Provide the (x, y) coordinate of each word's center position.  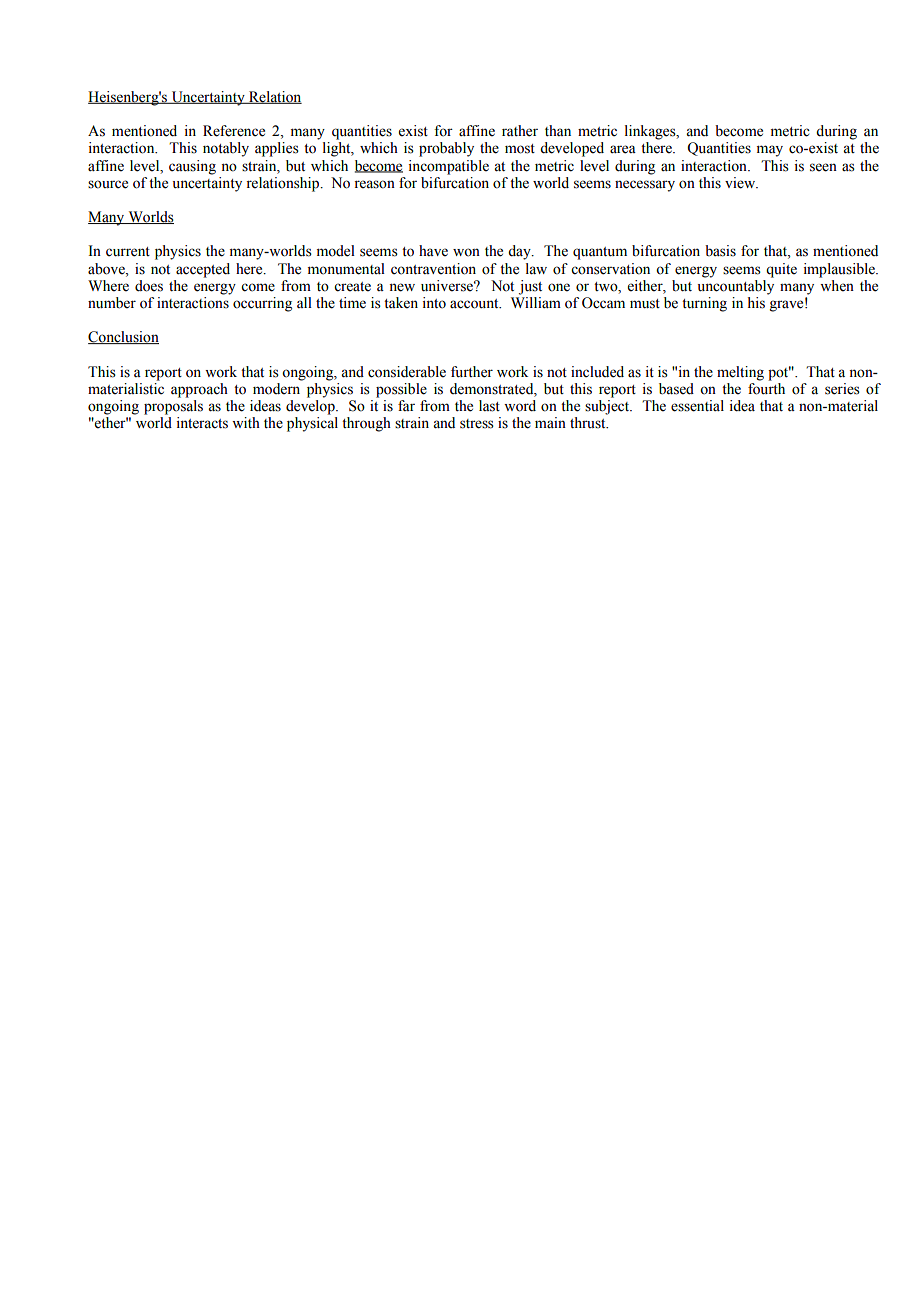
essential (697, 406)
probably (446, 149)
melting (740, 373)
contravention (433, 269)
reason (374, 184)
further (472, 372)
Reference (234, 131)
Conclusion (123, 337)
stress (477, 424)
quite (781, 270)
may (770, 151)
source (108, 184)
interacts (202, 423)
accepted (203, 270)
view (741, 183)
